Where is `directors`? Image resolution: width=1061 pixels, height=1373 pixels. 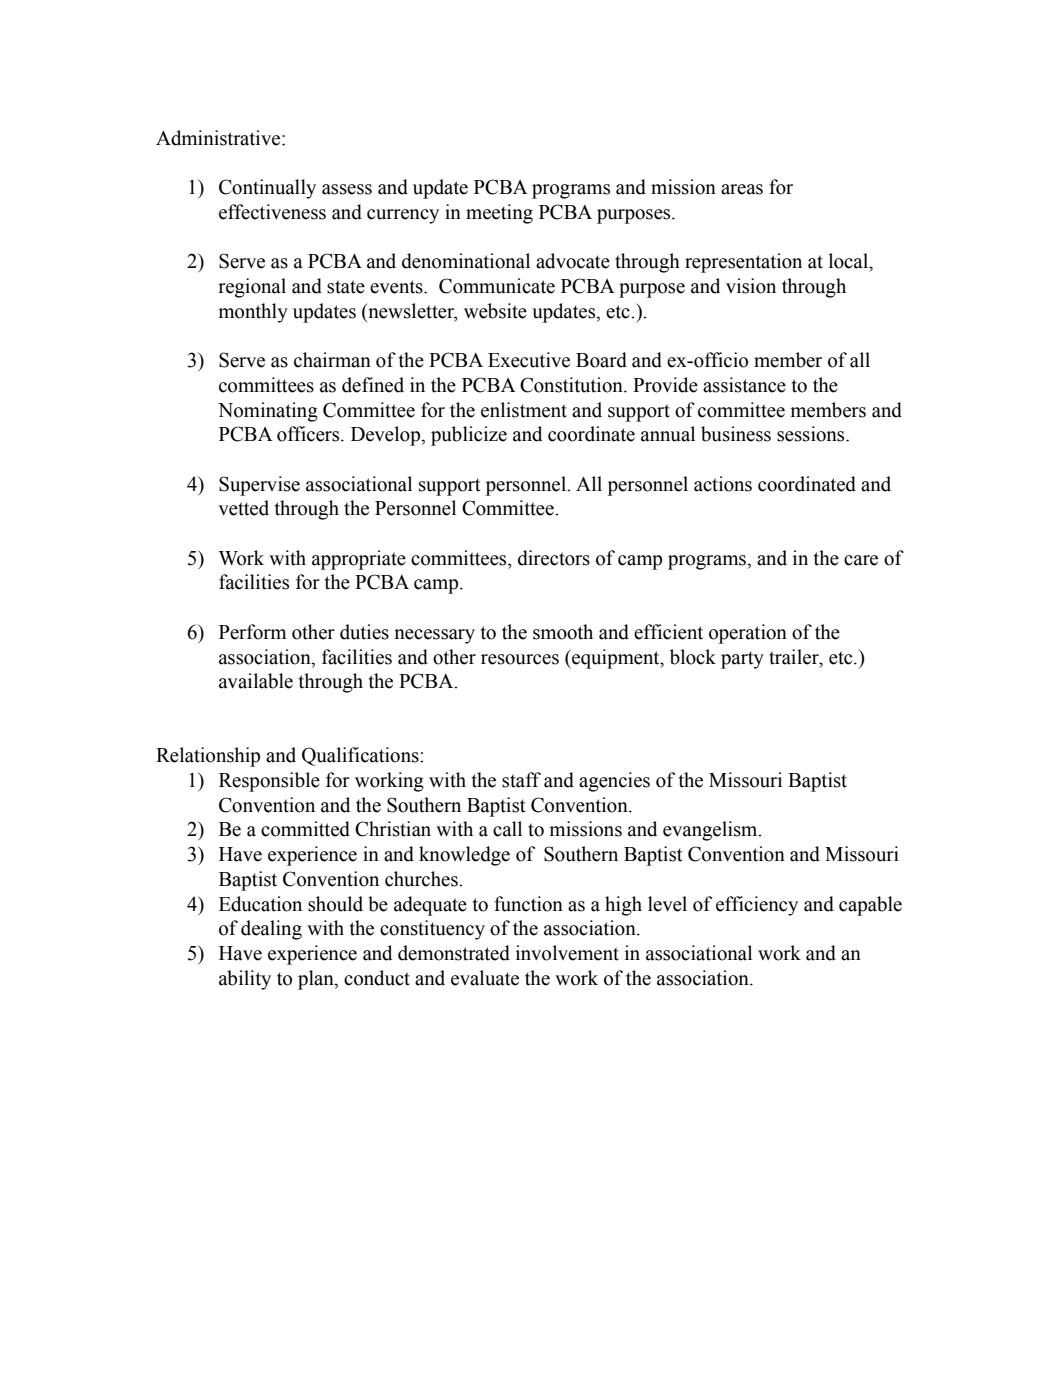
directors is located at coordinates (554, 558).
